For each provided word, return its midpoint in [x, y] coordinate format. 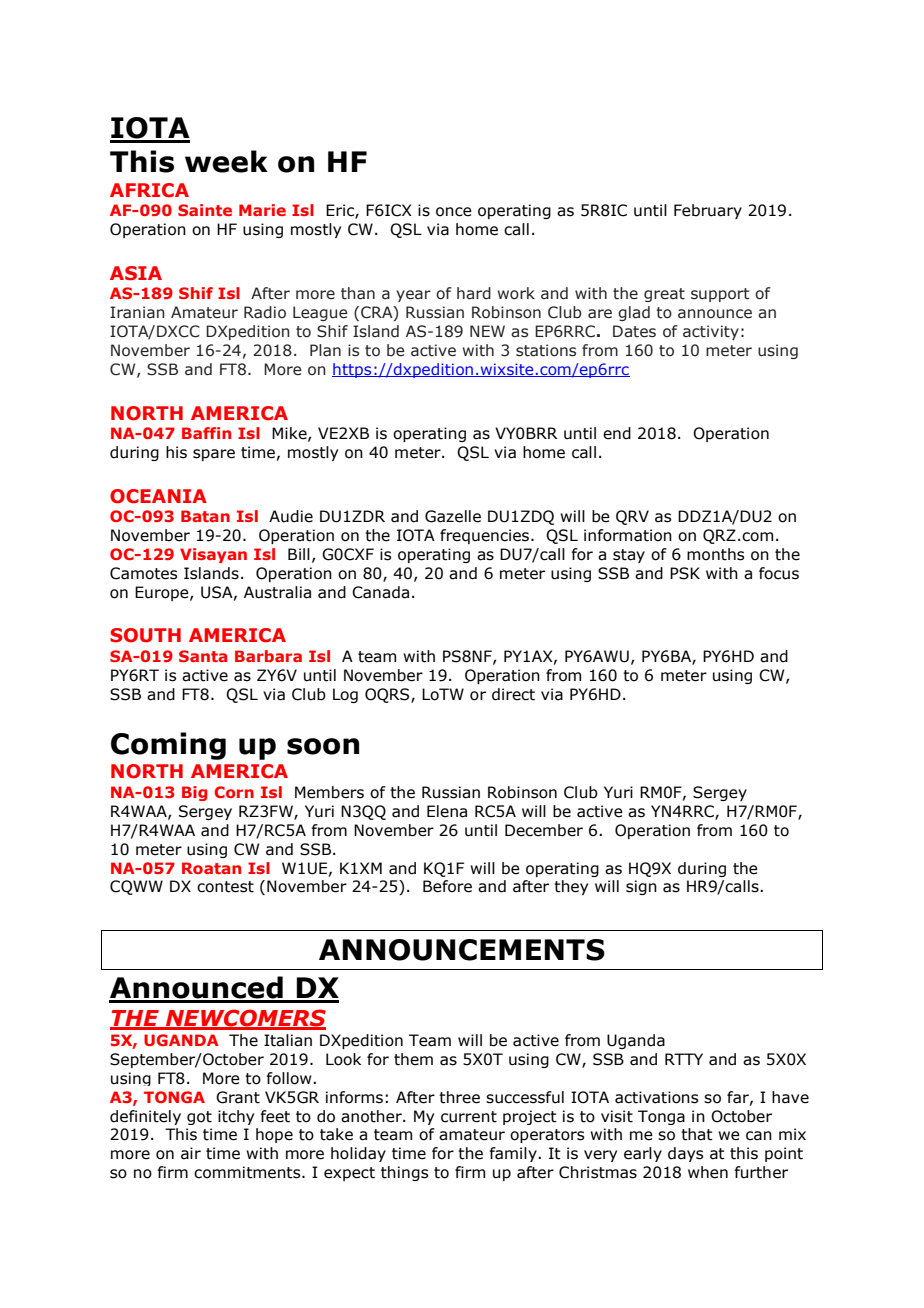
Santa [203, 656]
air [191, 1153]
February [708, 211]
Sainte [205, 210]
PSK [685, 573]
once [454, 212]
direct [513, 694]
